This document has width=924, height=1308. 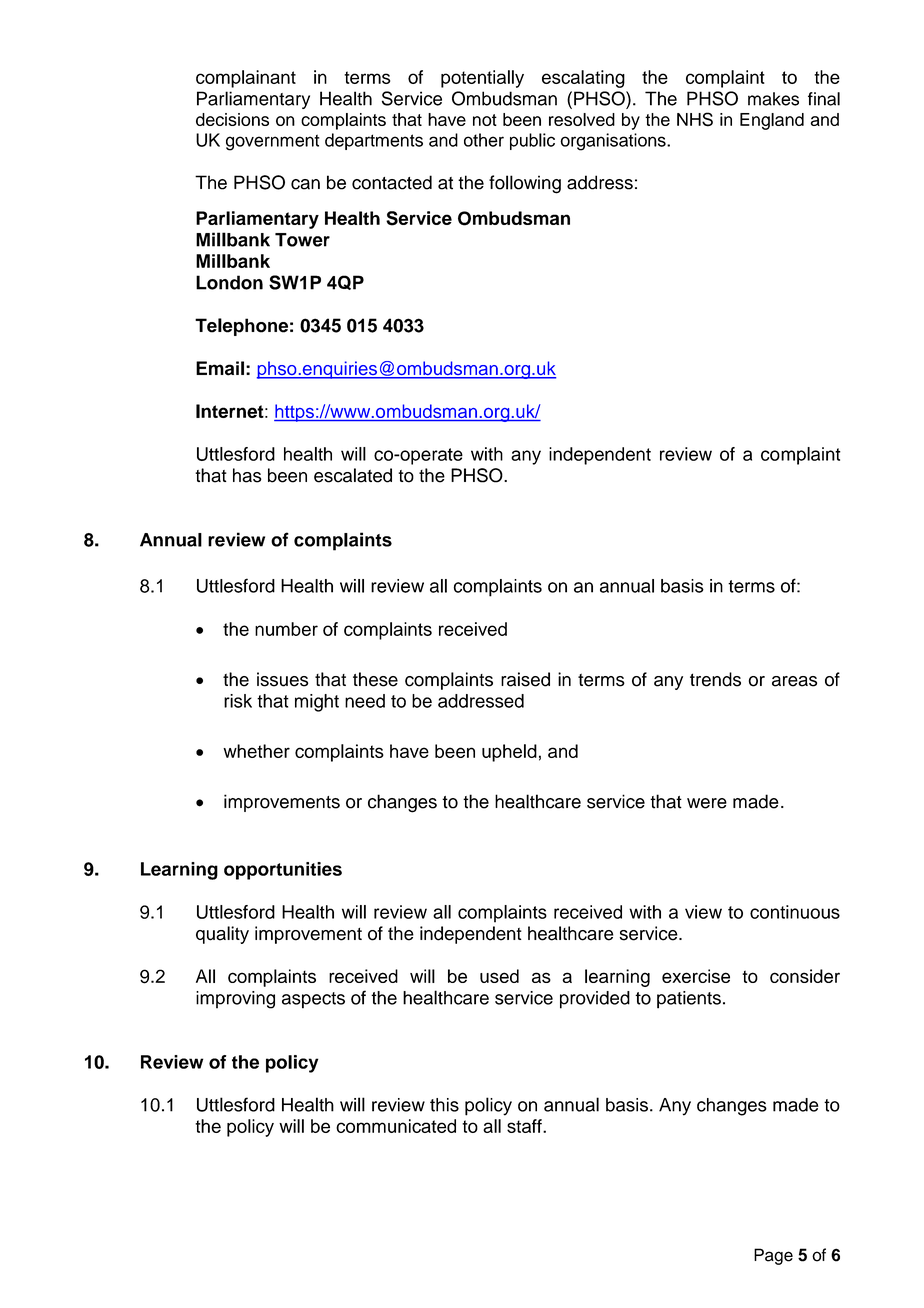 I want to click on raised, so click(x=525, y=679).
